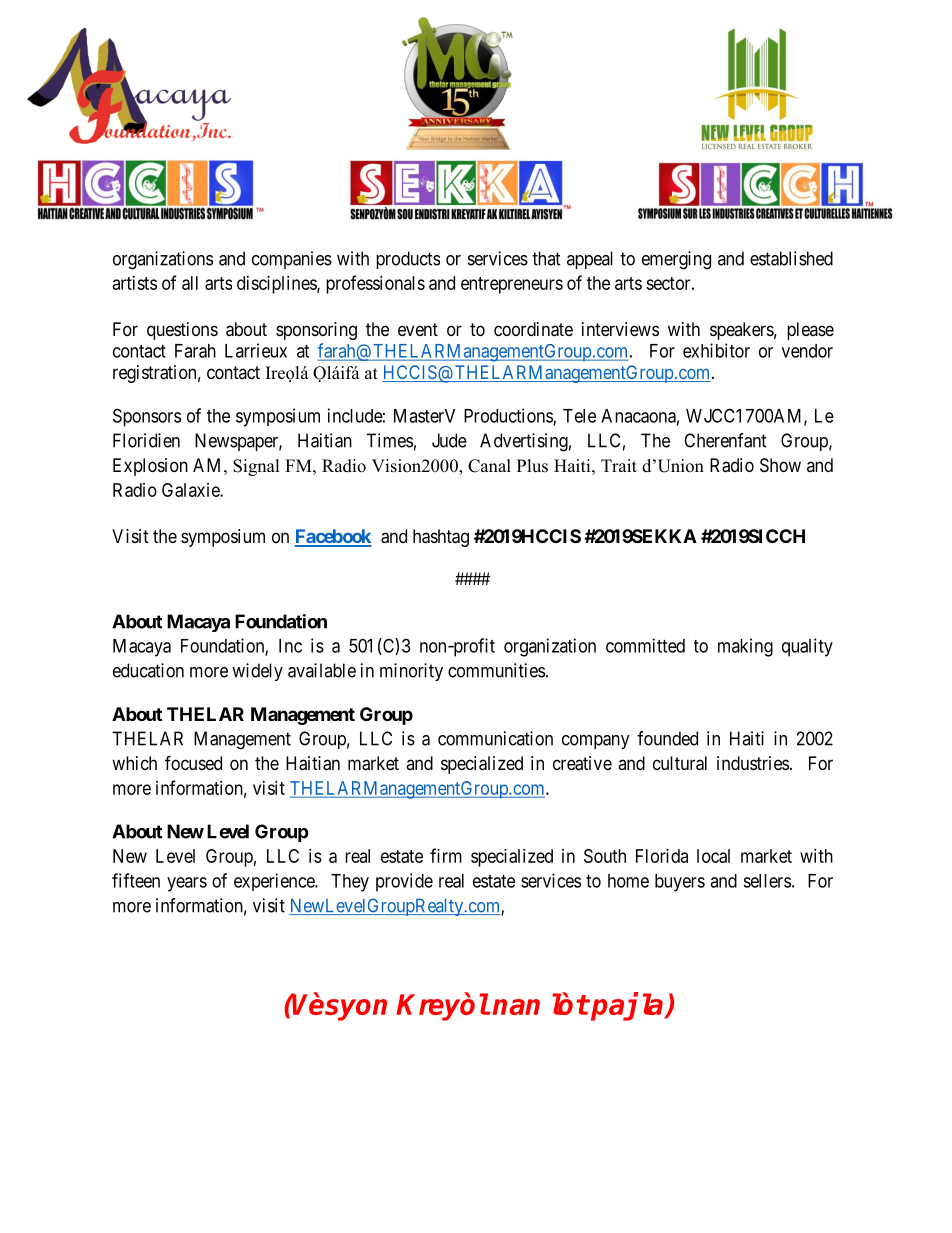 The image size is (952, 1233). Describe the element at coordinates (193, 762) in the screenshot. I see `focused` at that location.
